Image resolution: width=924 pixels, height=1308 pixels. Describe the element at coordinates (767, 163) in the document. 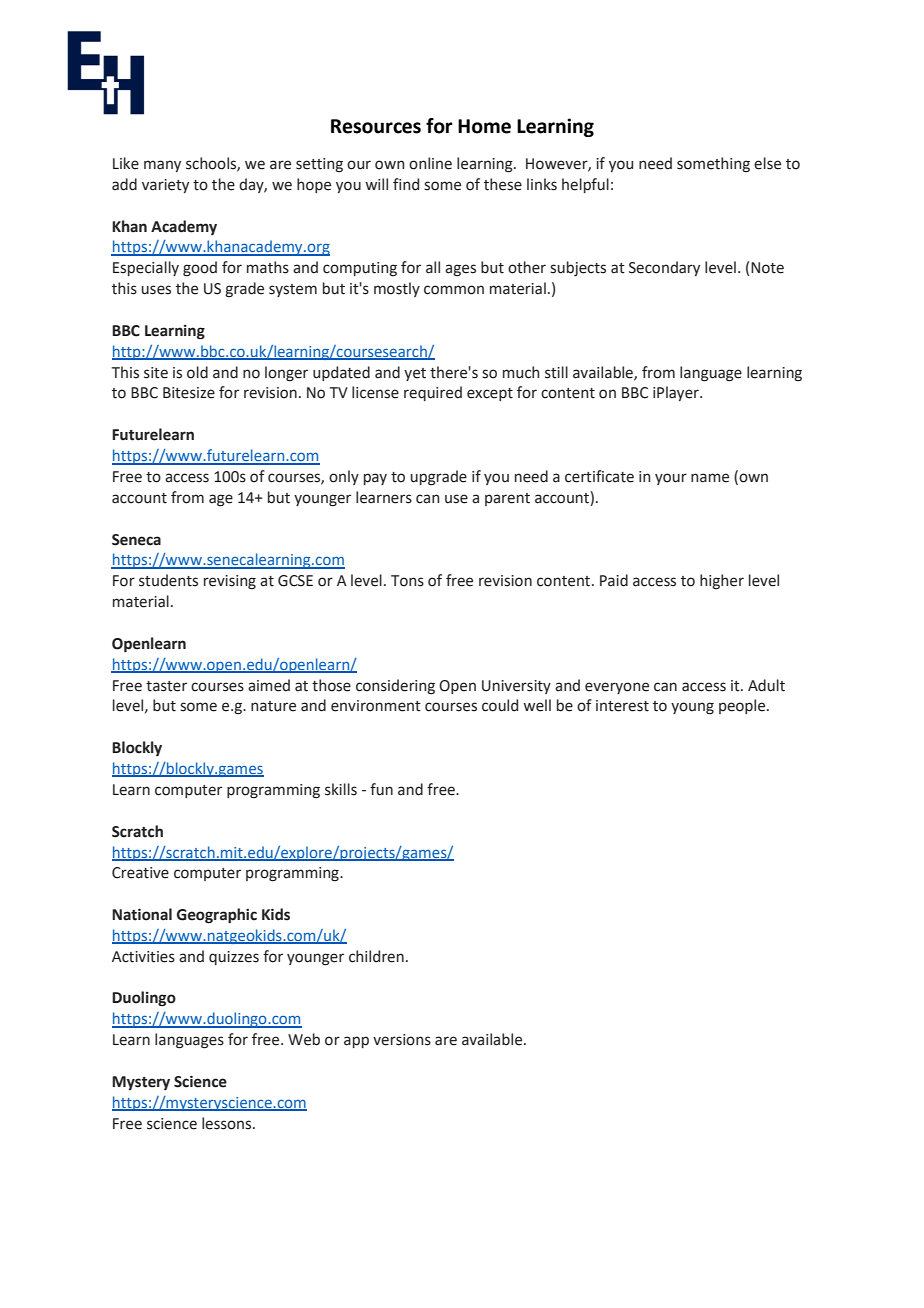

I see `else` at that location.
